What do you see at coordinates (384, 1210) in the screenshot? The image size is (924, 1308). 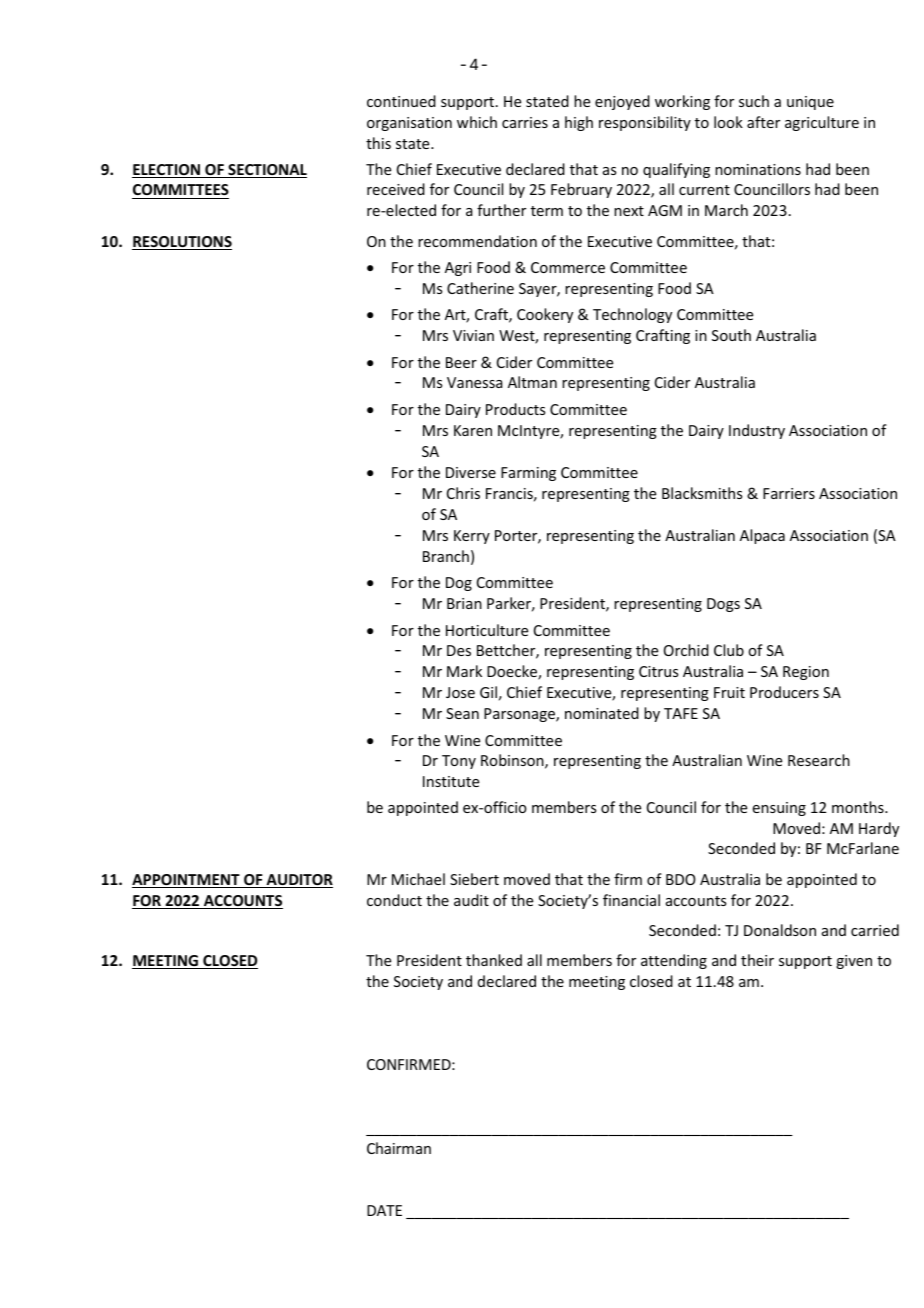 I see `DATE` at bounding box center [384, 1210].
